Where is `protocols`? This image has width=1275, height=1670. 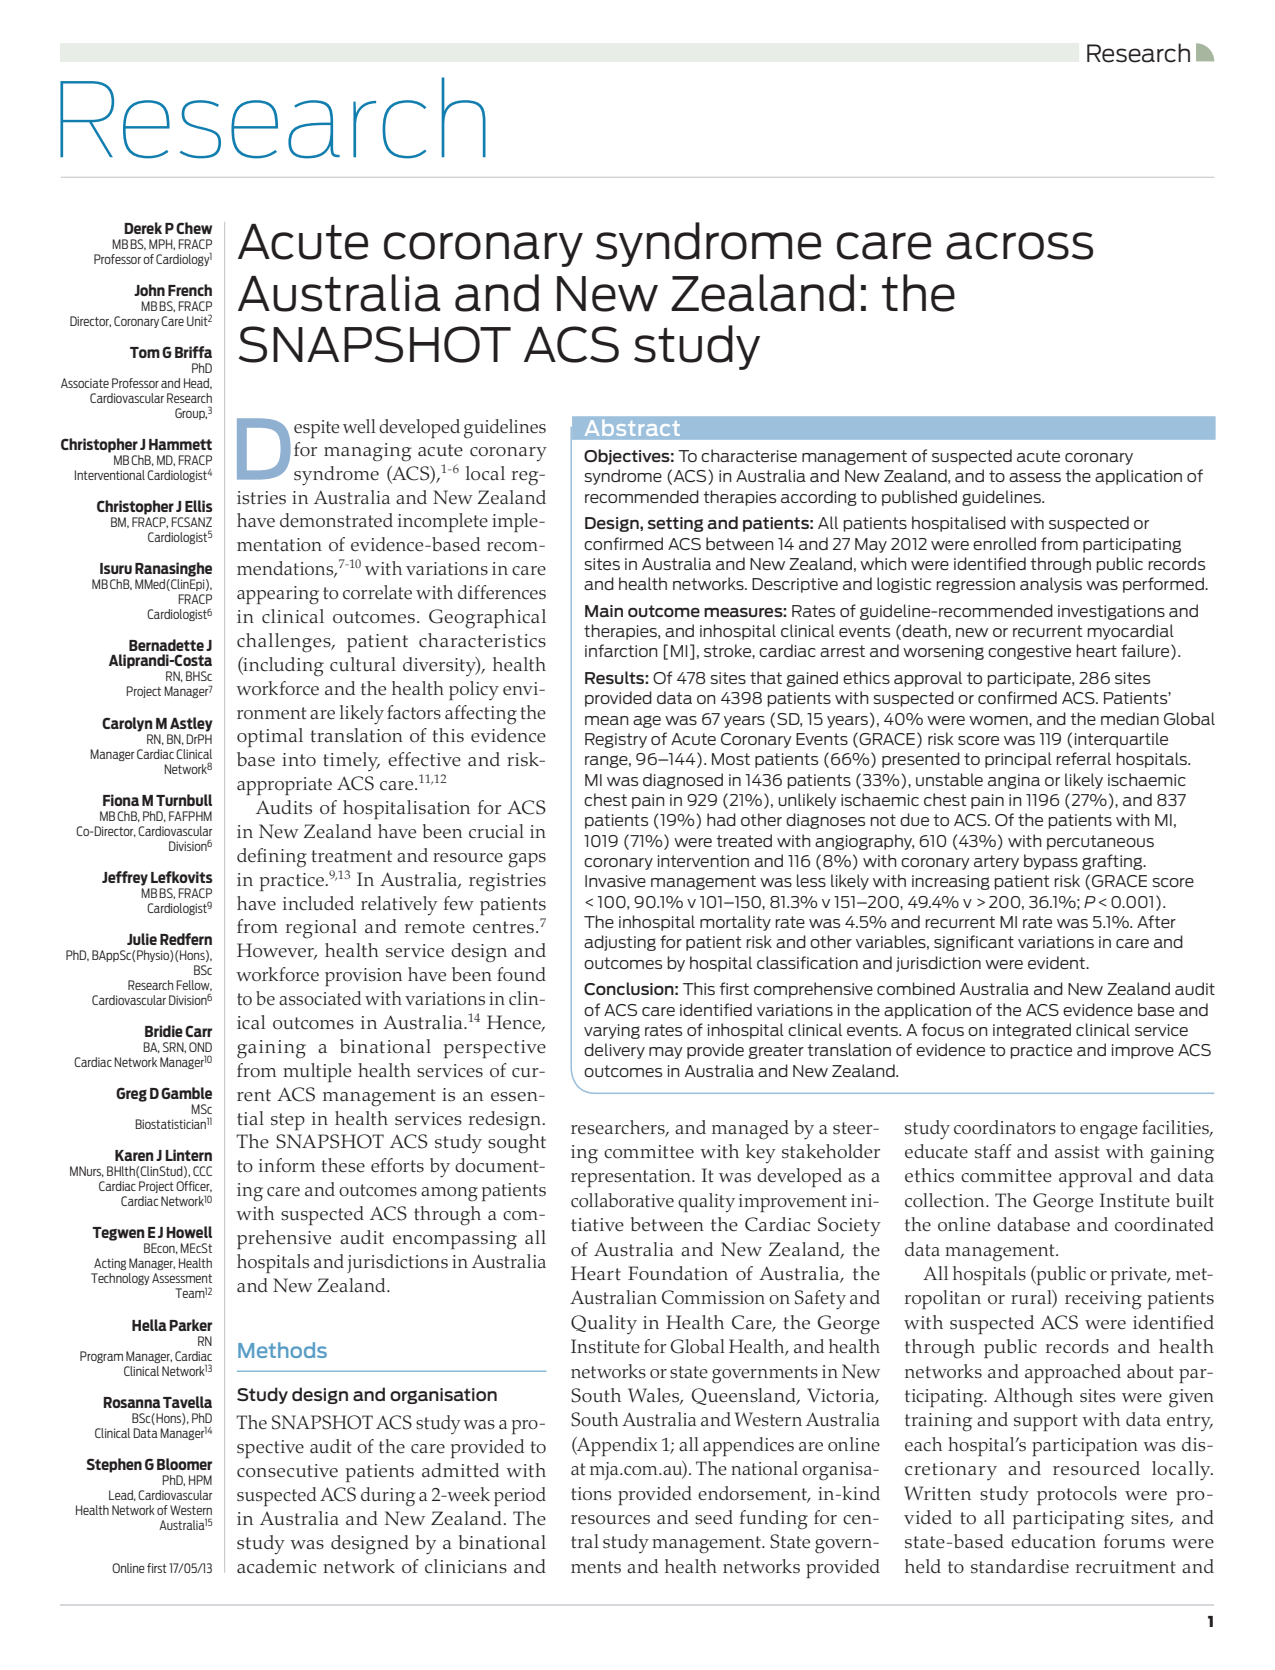
protocols is located at coordinates (1077, 1495).
